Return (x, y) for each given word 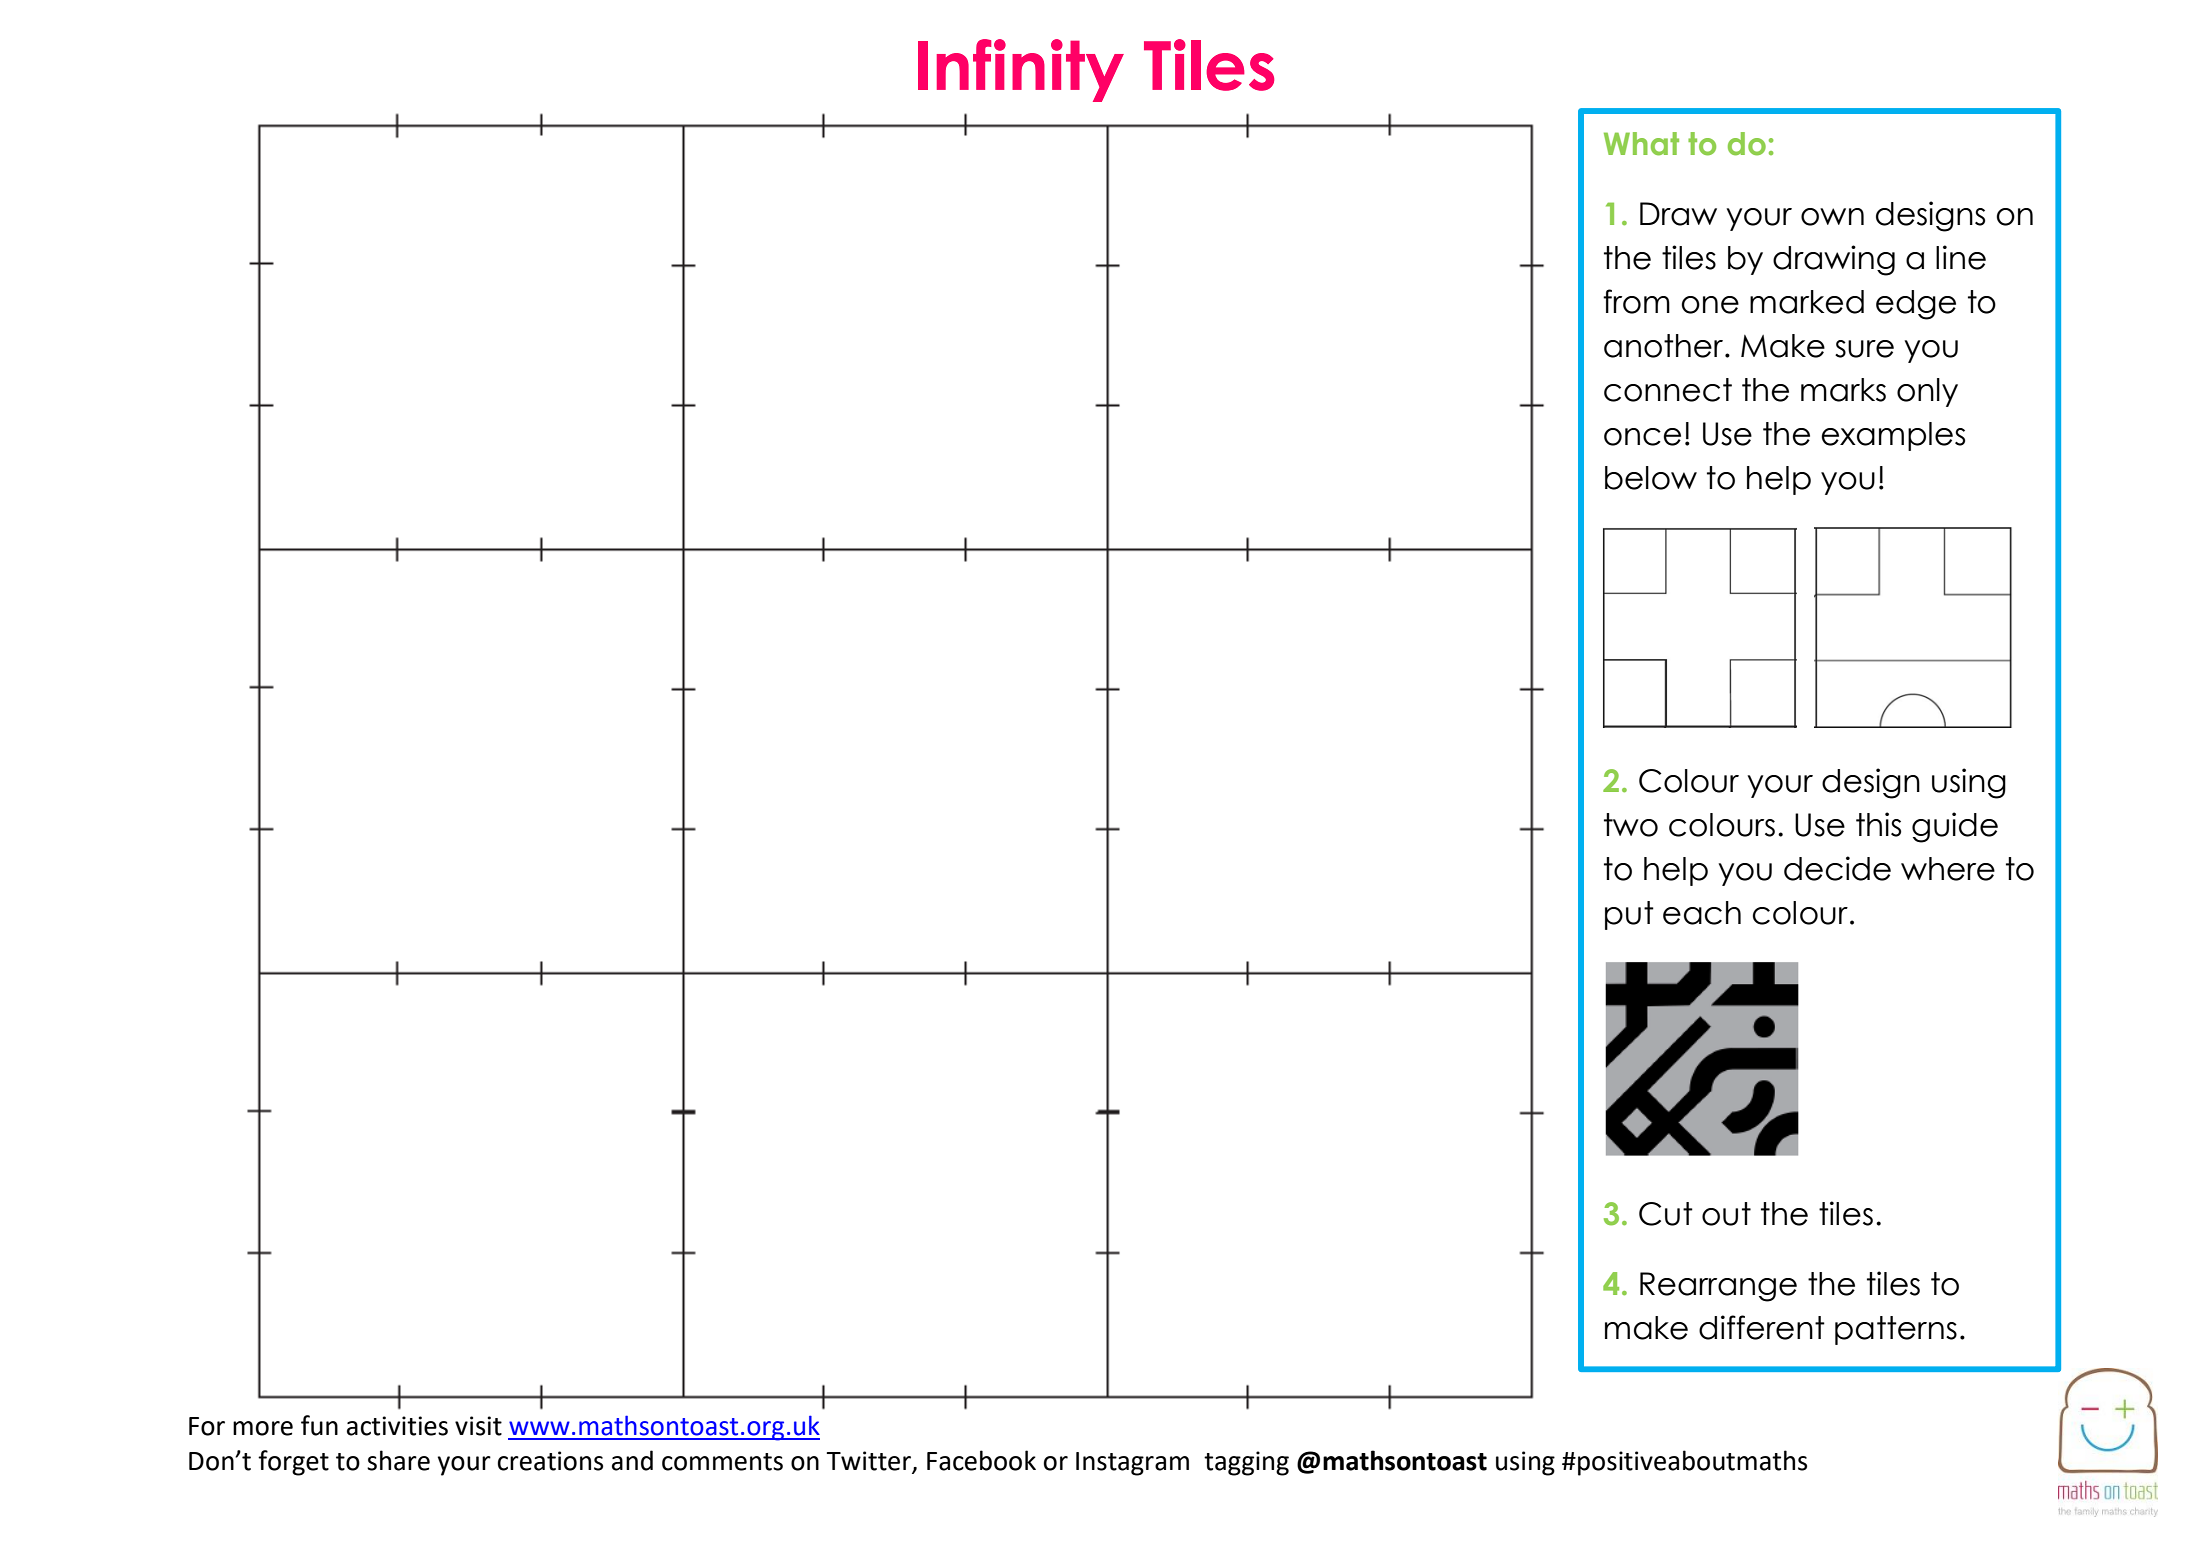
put (1629, 915)
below (1651, 478)
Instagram (1132, 1464)
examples (1893, 436)
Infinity (1021, 70)
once (1642, 437)
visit (478, 1426)
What (1641, 144)
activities (397, 1426)
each (1702, 913)
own (1832, 217)
